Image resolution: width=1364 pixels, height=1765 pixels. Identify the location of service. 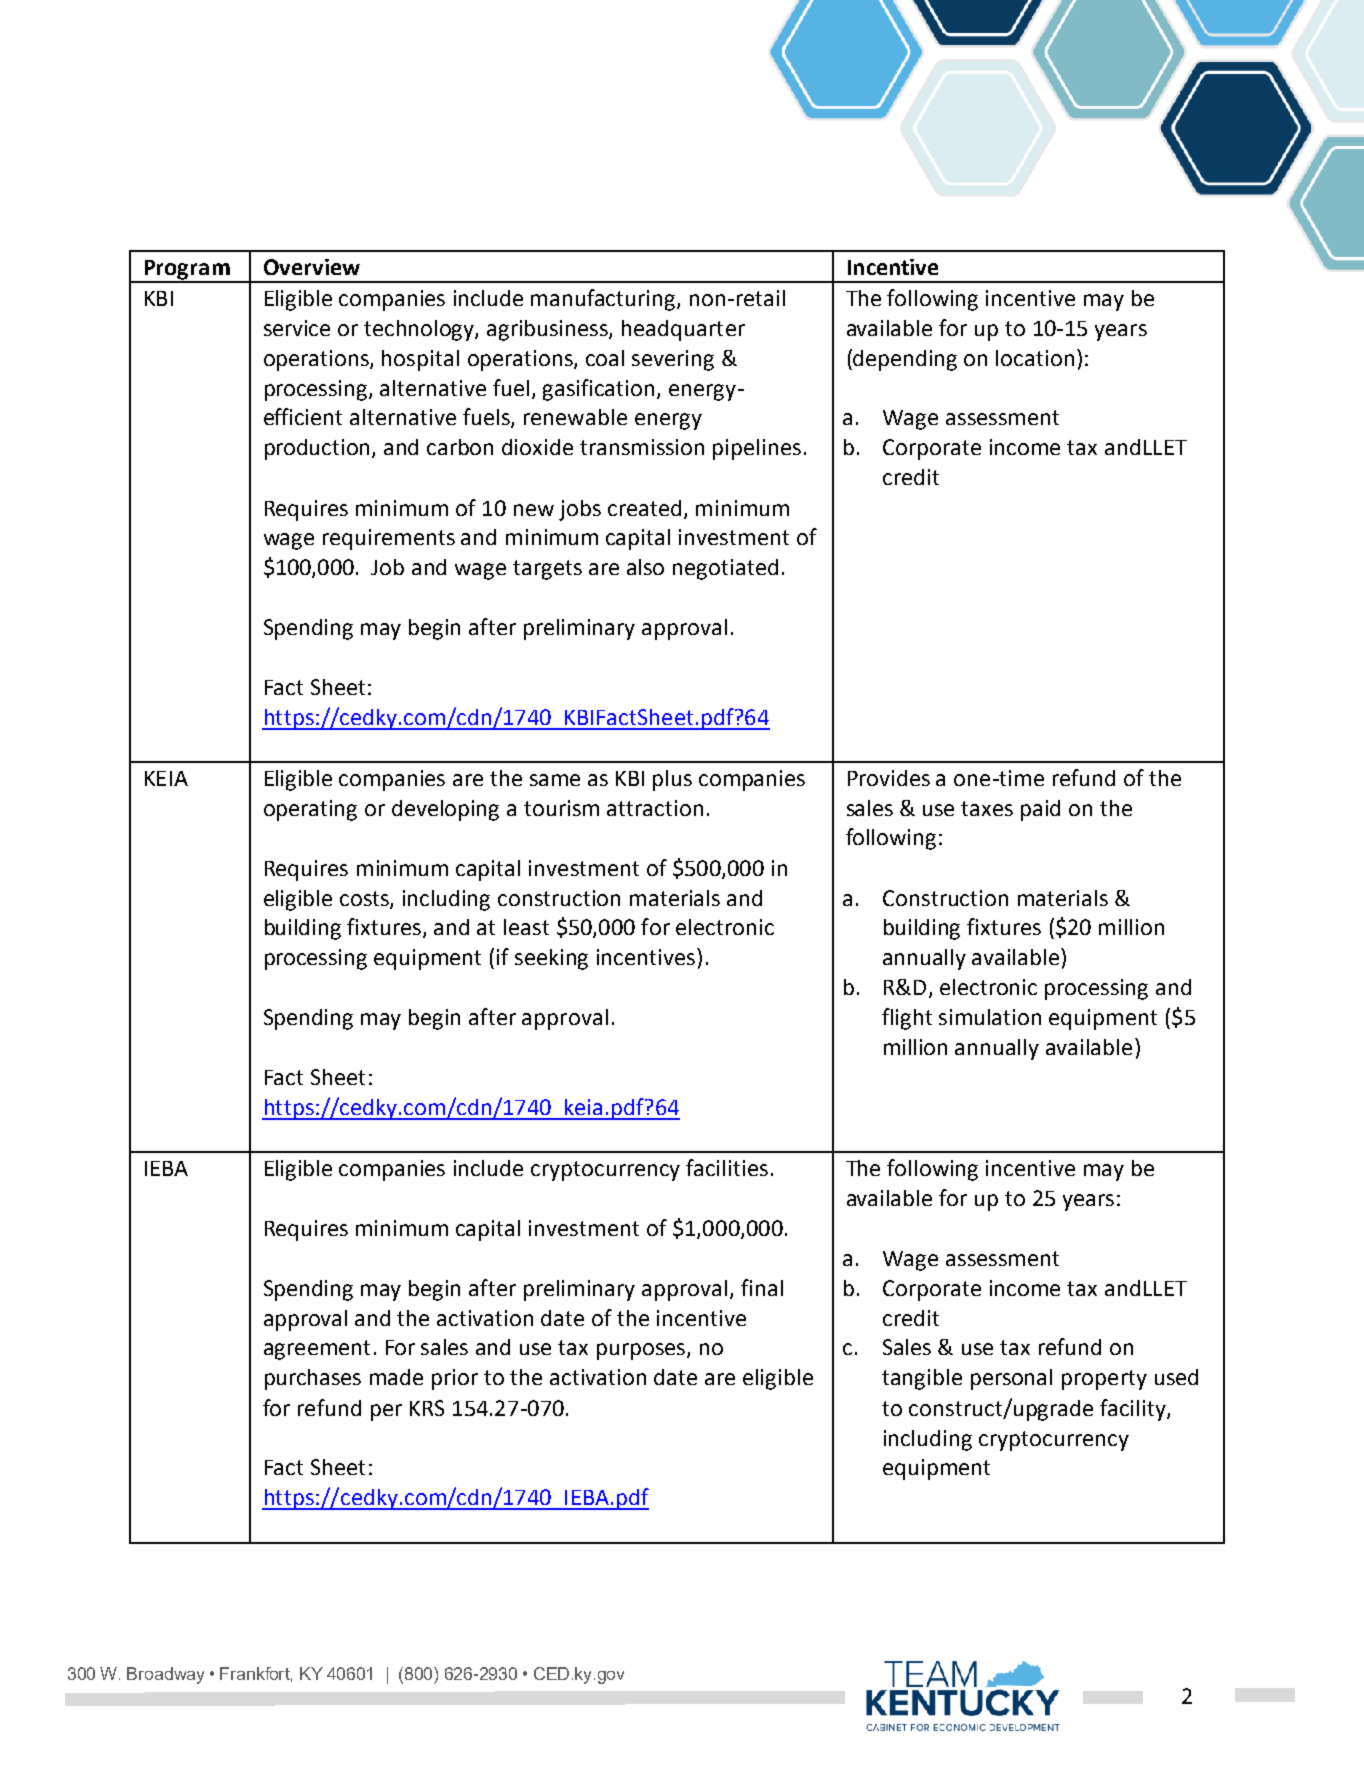
(297, 328).
